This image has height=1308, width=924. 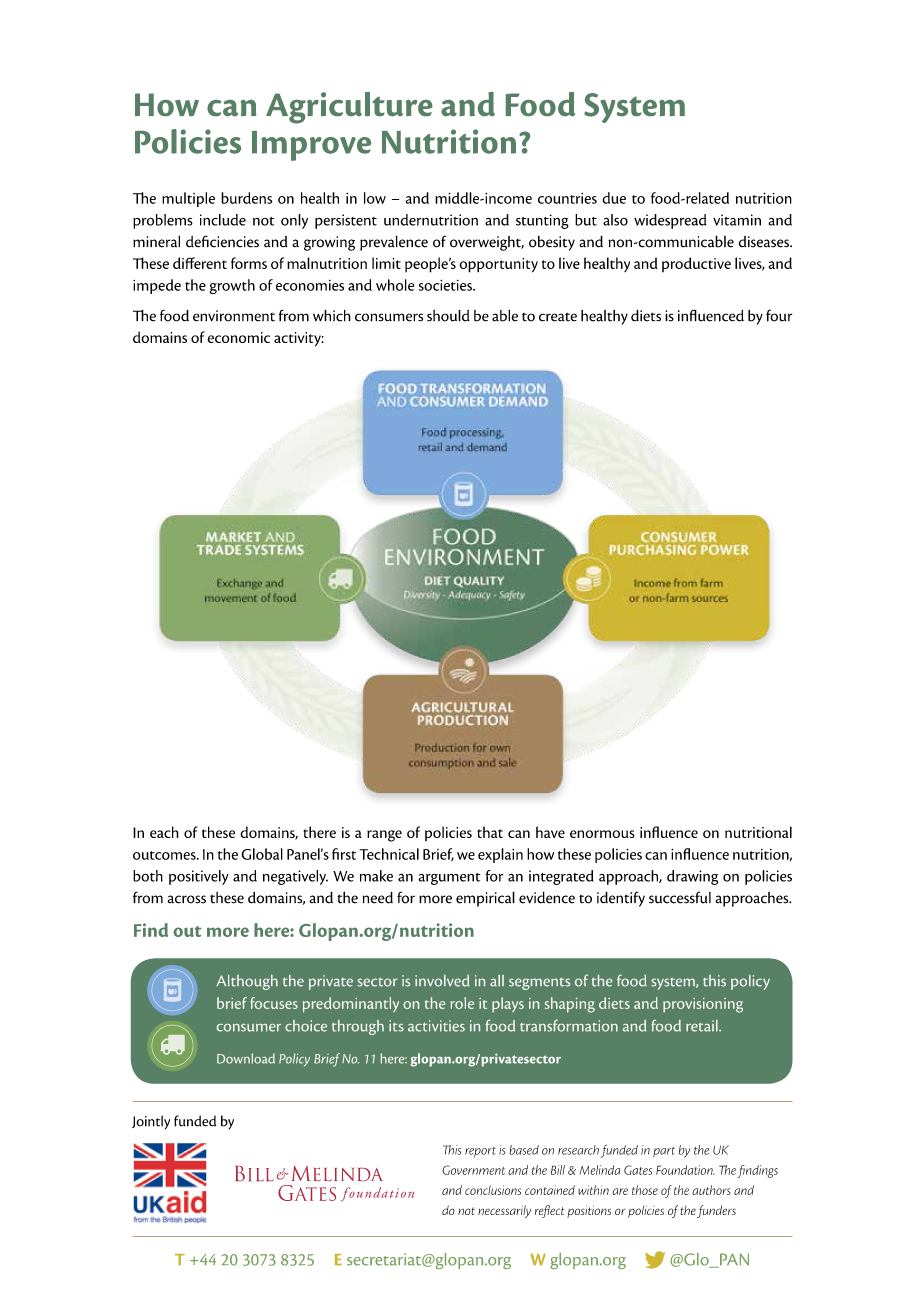 I want to click on create, so click(x=558, y=317).
